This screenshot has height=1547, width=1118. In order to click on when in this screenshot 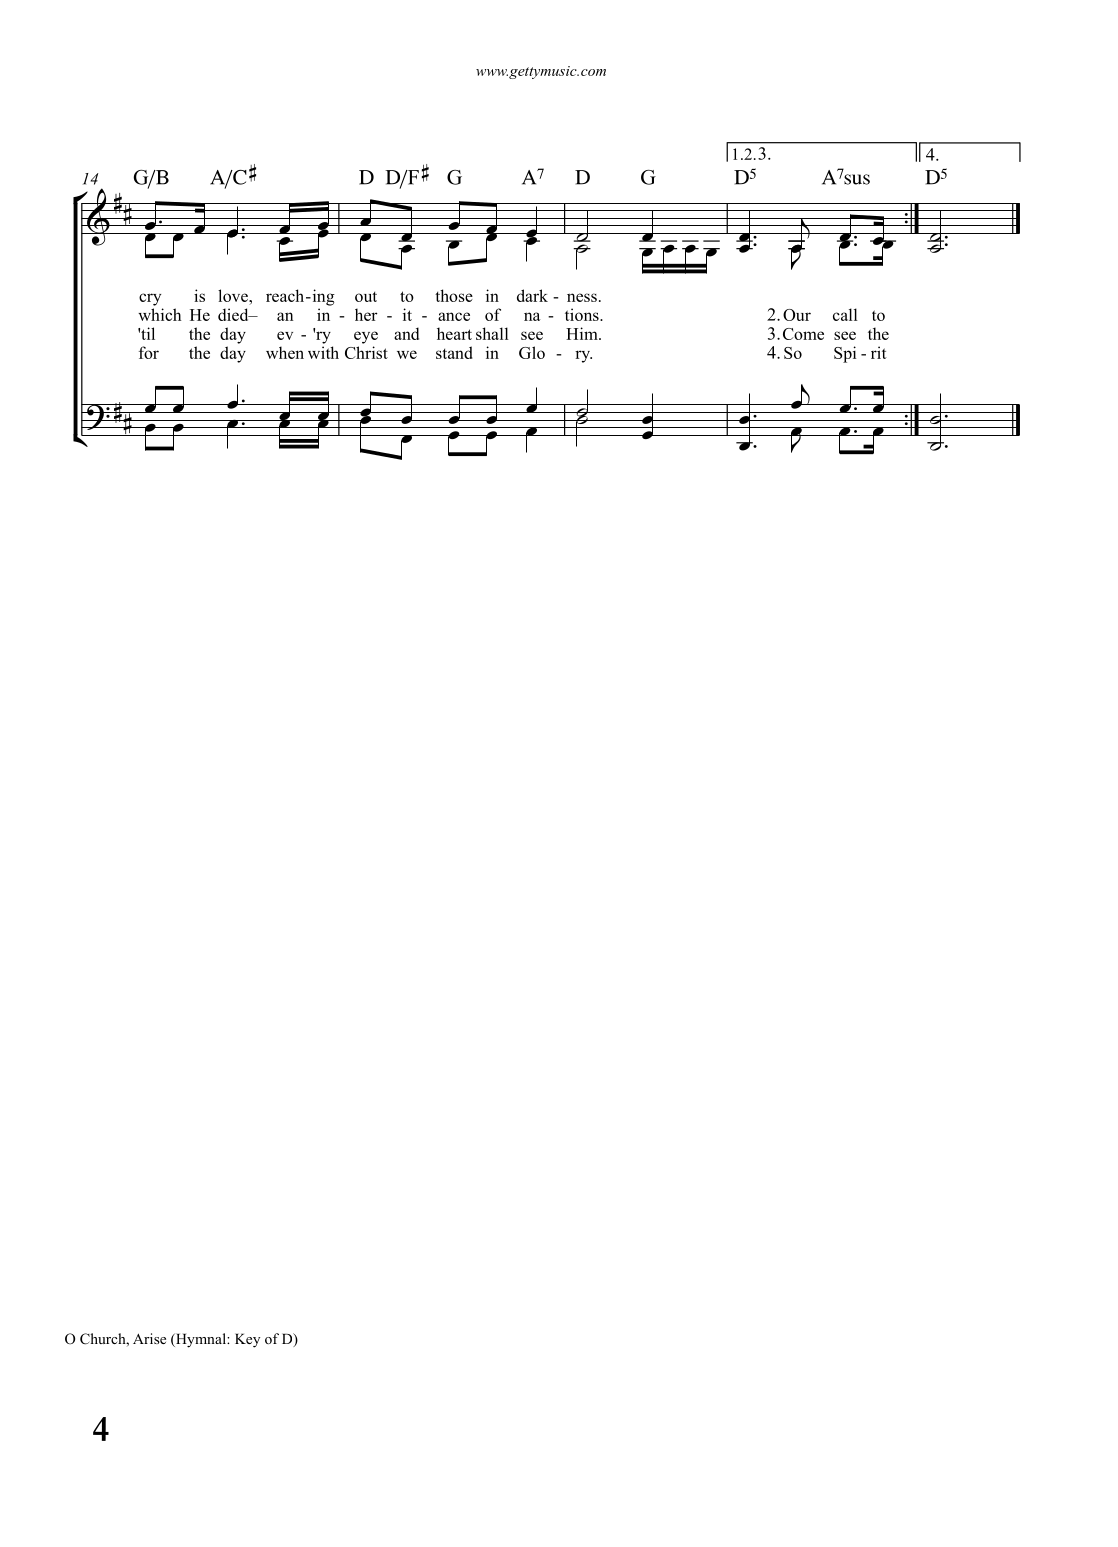, I will do `click(285, 352)`.
